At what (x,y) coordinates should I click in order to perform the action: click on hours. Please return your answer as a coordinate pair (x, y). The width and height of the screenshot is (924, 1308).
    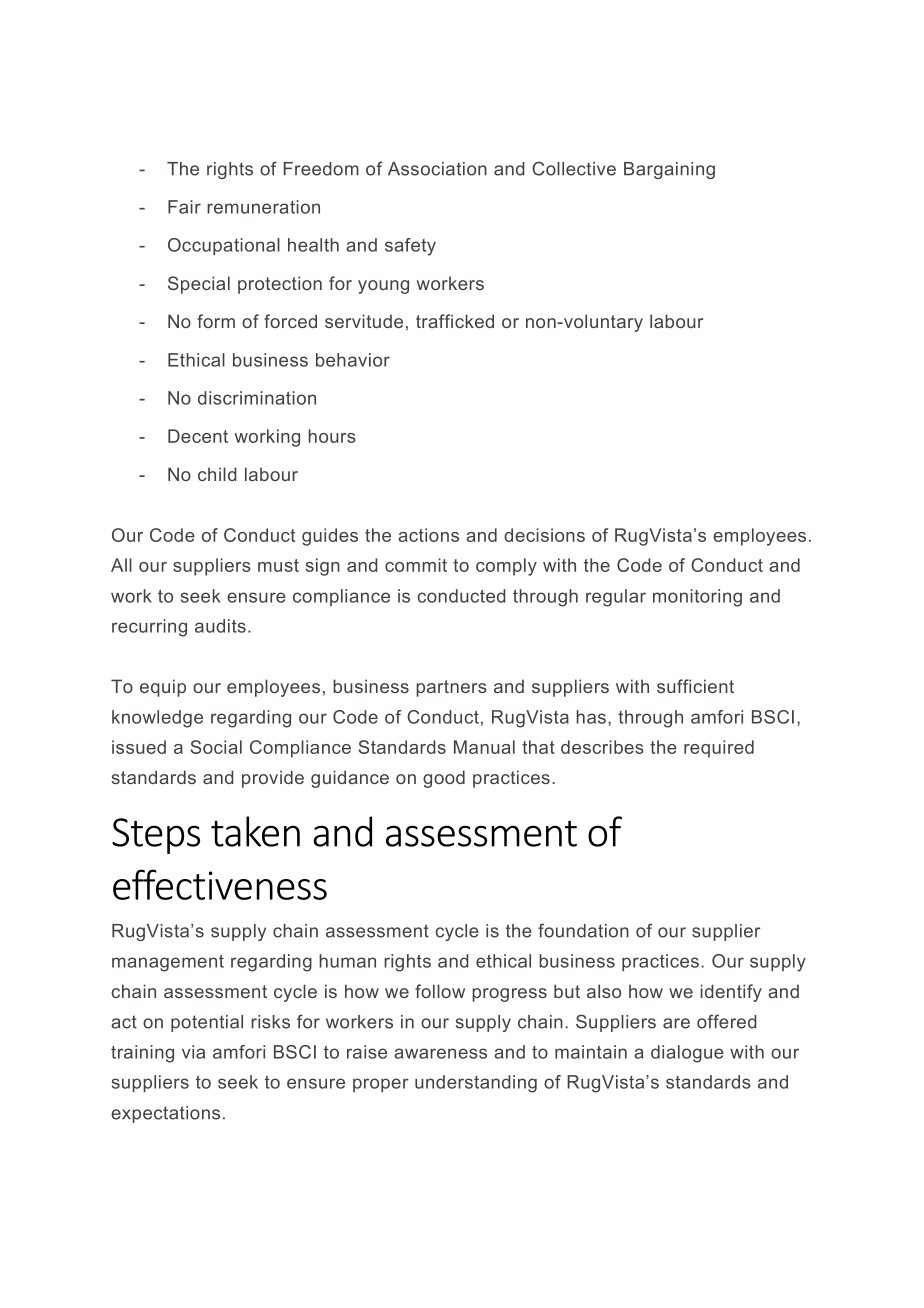
    Looking at the image, I should click on (332, 436).
